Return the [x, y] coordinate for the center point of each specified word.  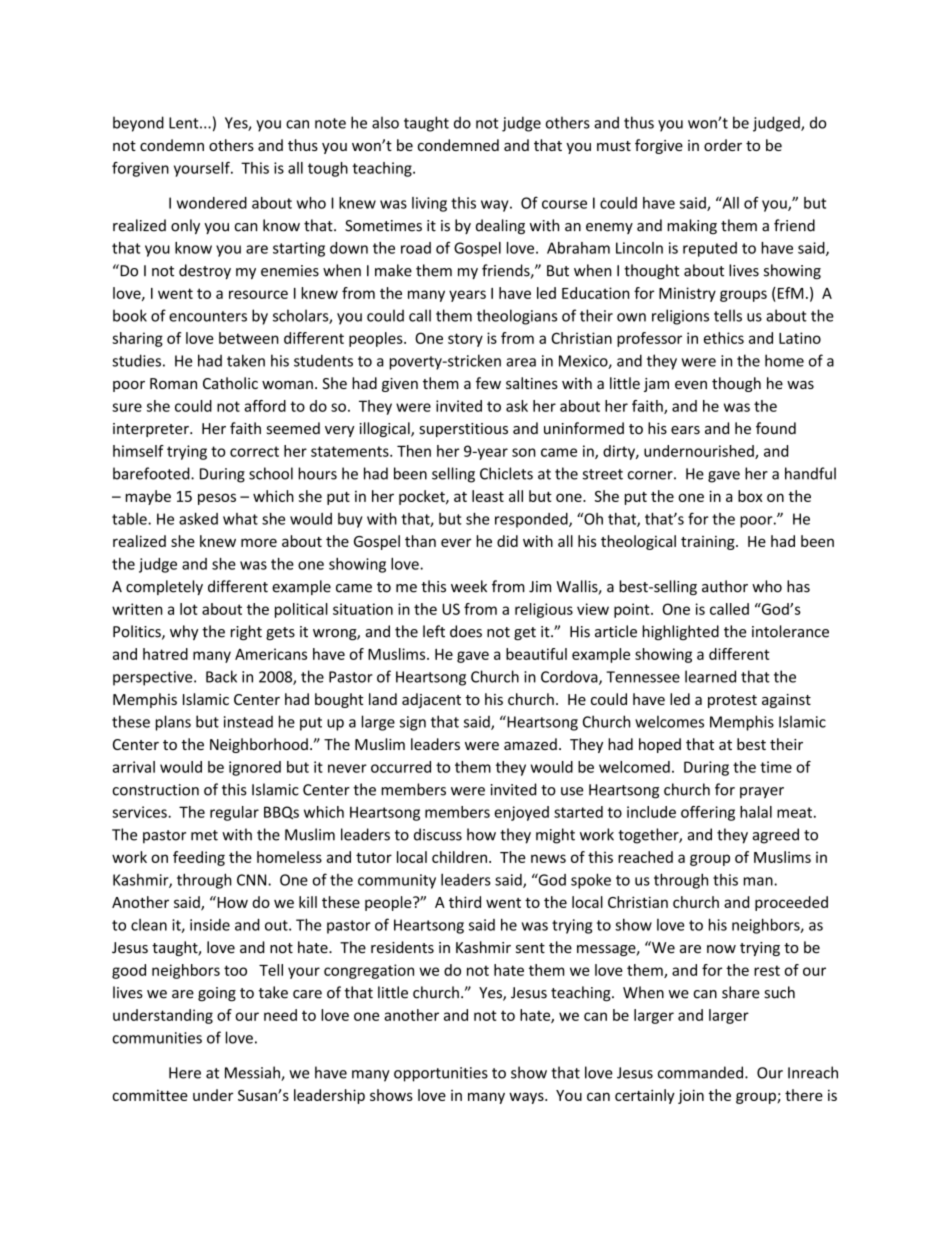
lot [189, 609]
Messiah [253, 1073]
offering [708, 813]
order [723, 145]
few [488, 383]
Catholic [230, 383]
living [429, 204]
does [466, 631]
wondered [212, 203]
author [725, 586]
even [691, 385]
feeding [199, 858]
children [459, 857]
